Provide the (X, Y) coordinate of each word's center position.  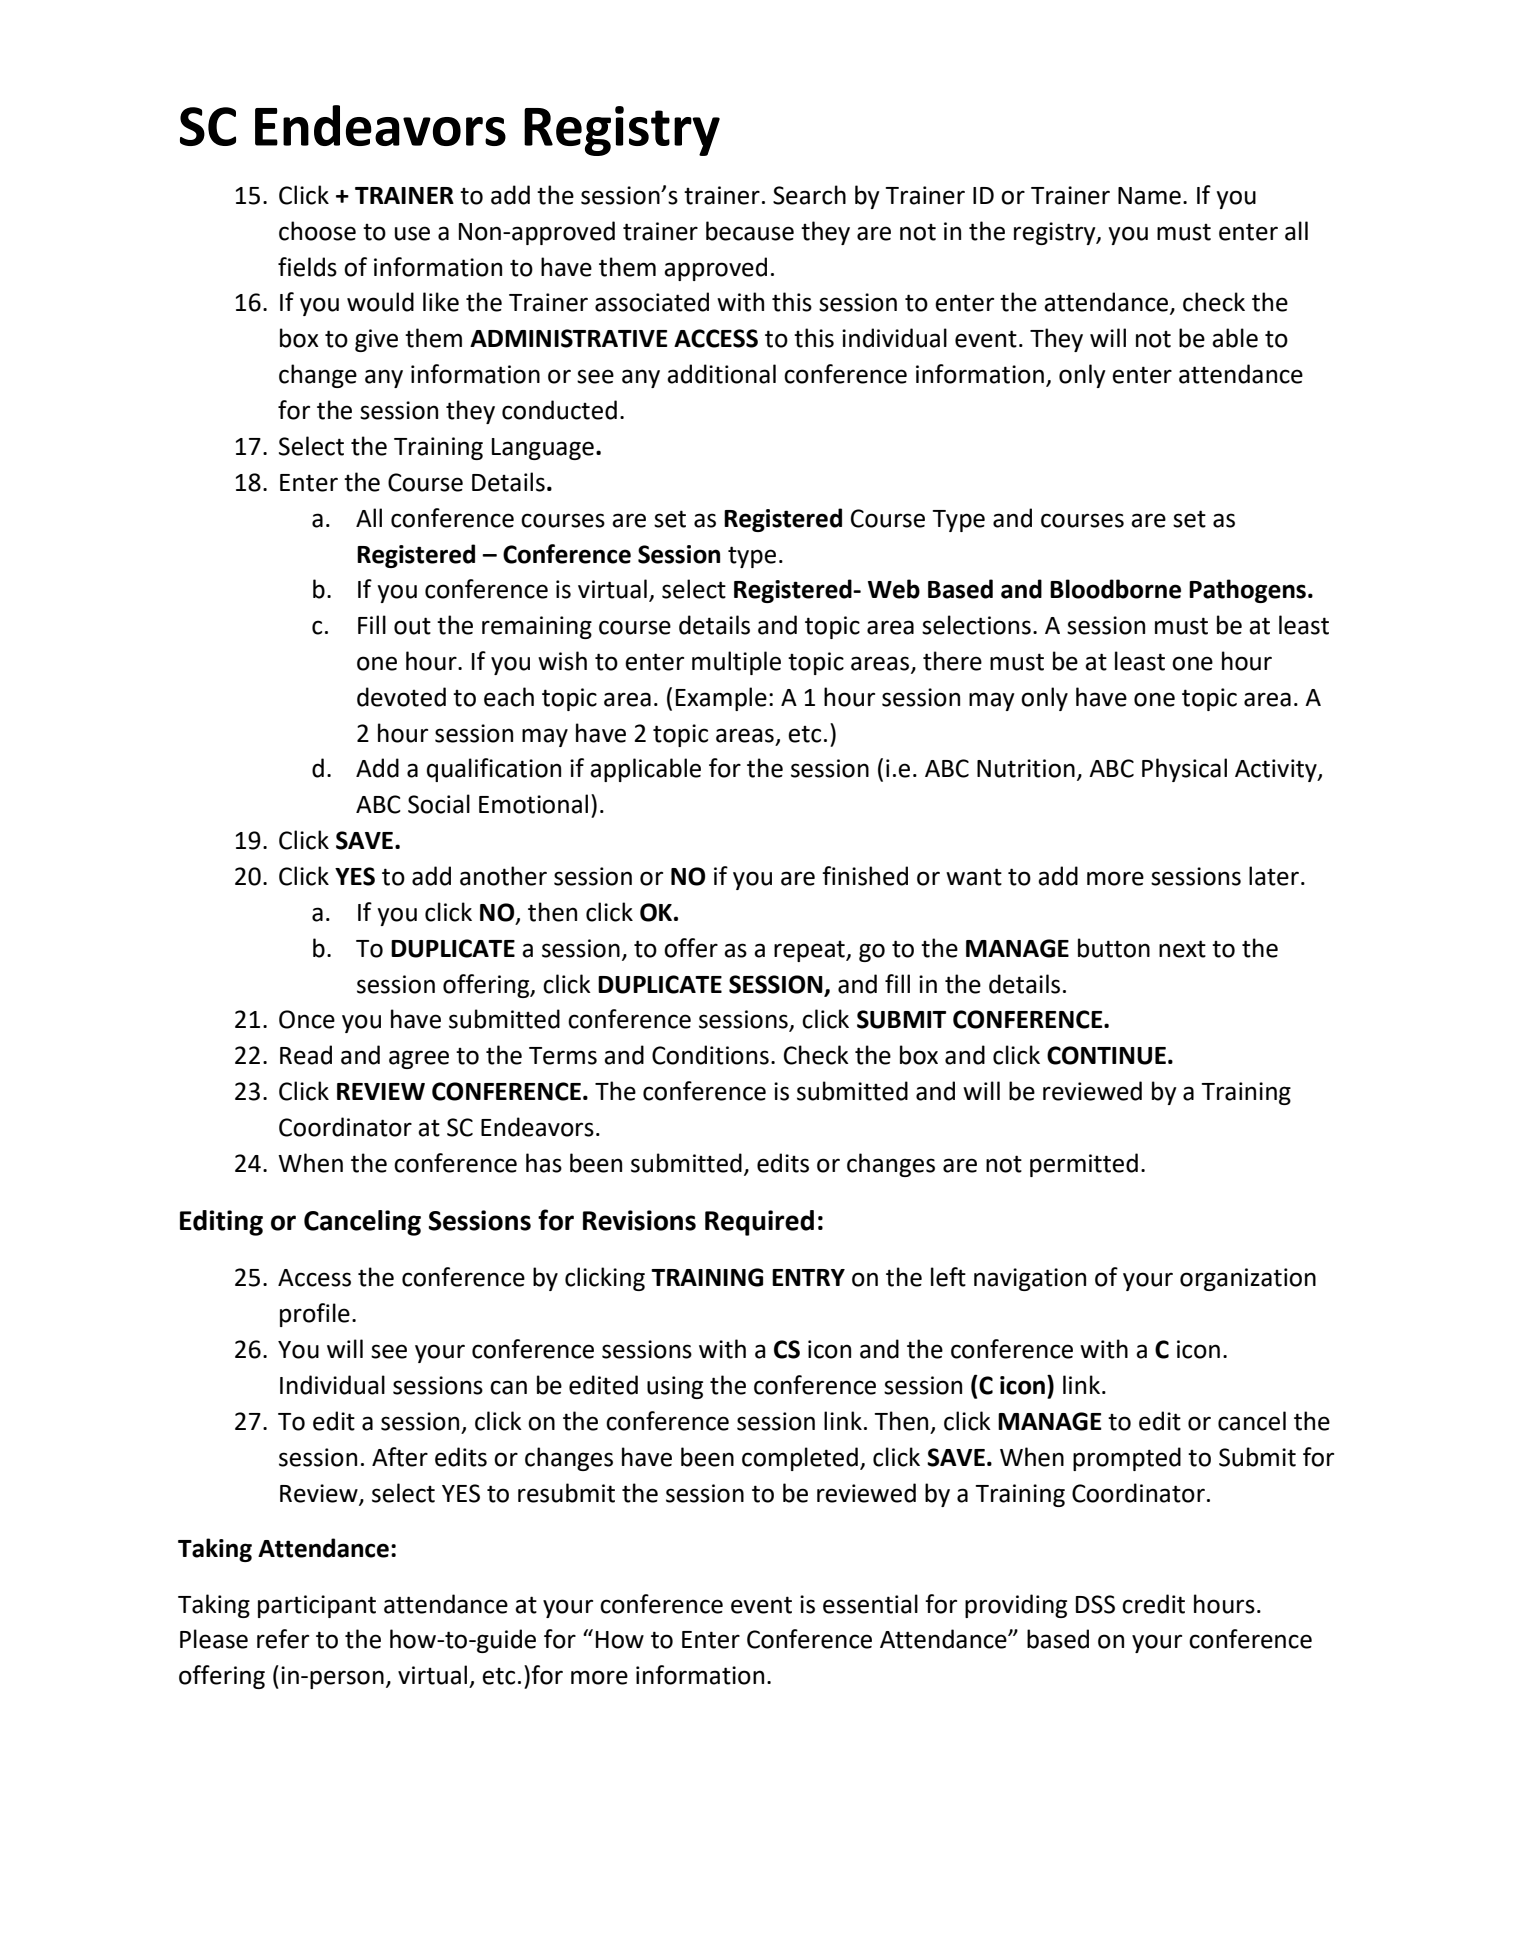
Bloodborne (1115, 589)
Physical (1184, 770)
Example (721, 699)
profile (315, 1315)
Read (306, 1055)
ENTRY (808, 1277)
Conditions (710, 1055)
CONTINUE (1106, 1055)
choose (317, 231)
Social (439, 804)
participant (317, 1606)
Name (1149, 196)
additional (721, 374)
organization (1248, 1279)
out (412, 626)
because (750, 231)
